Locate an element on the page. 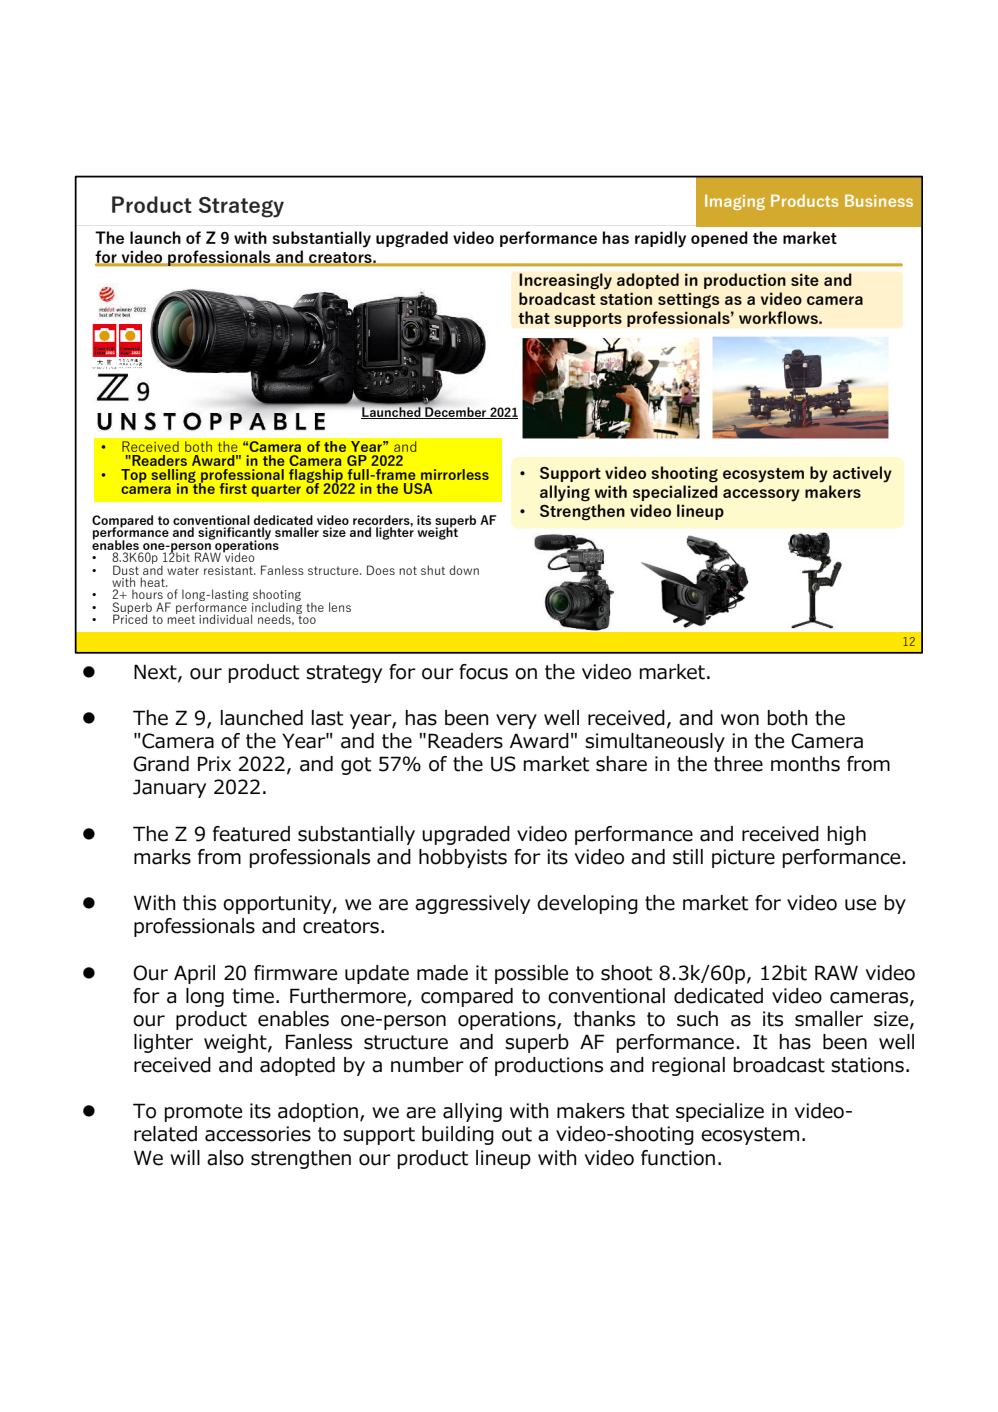  won is located at coordinates (740, 720).
